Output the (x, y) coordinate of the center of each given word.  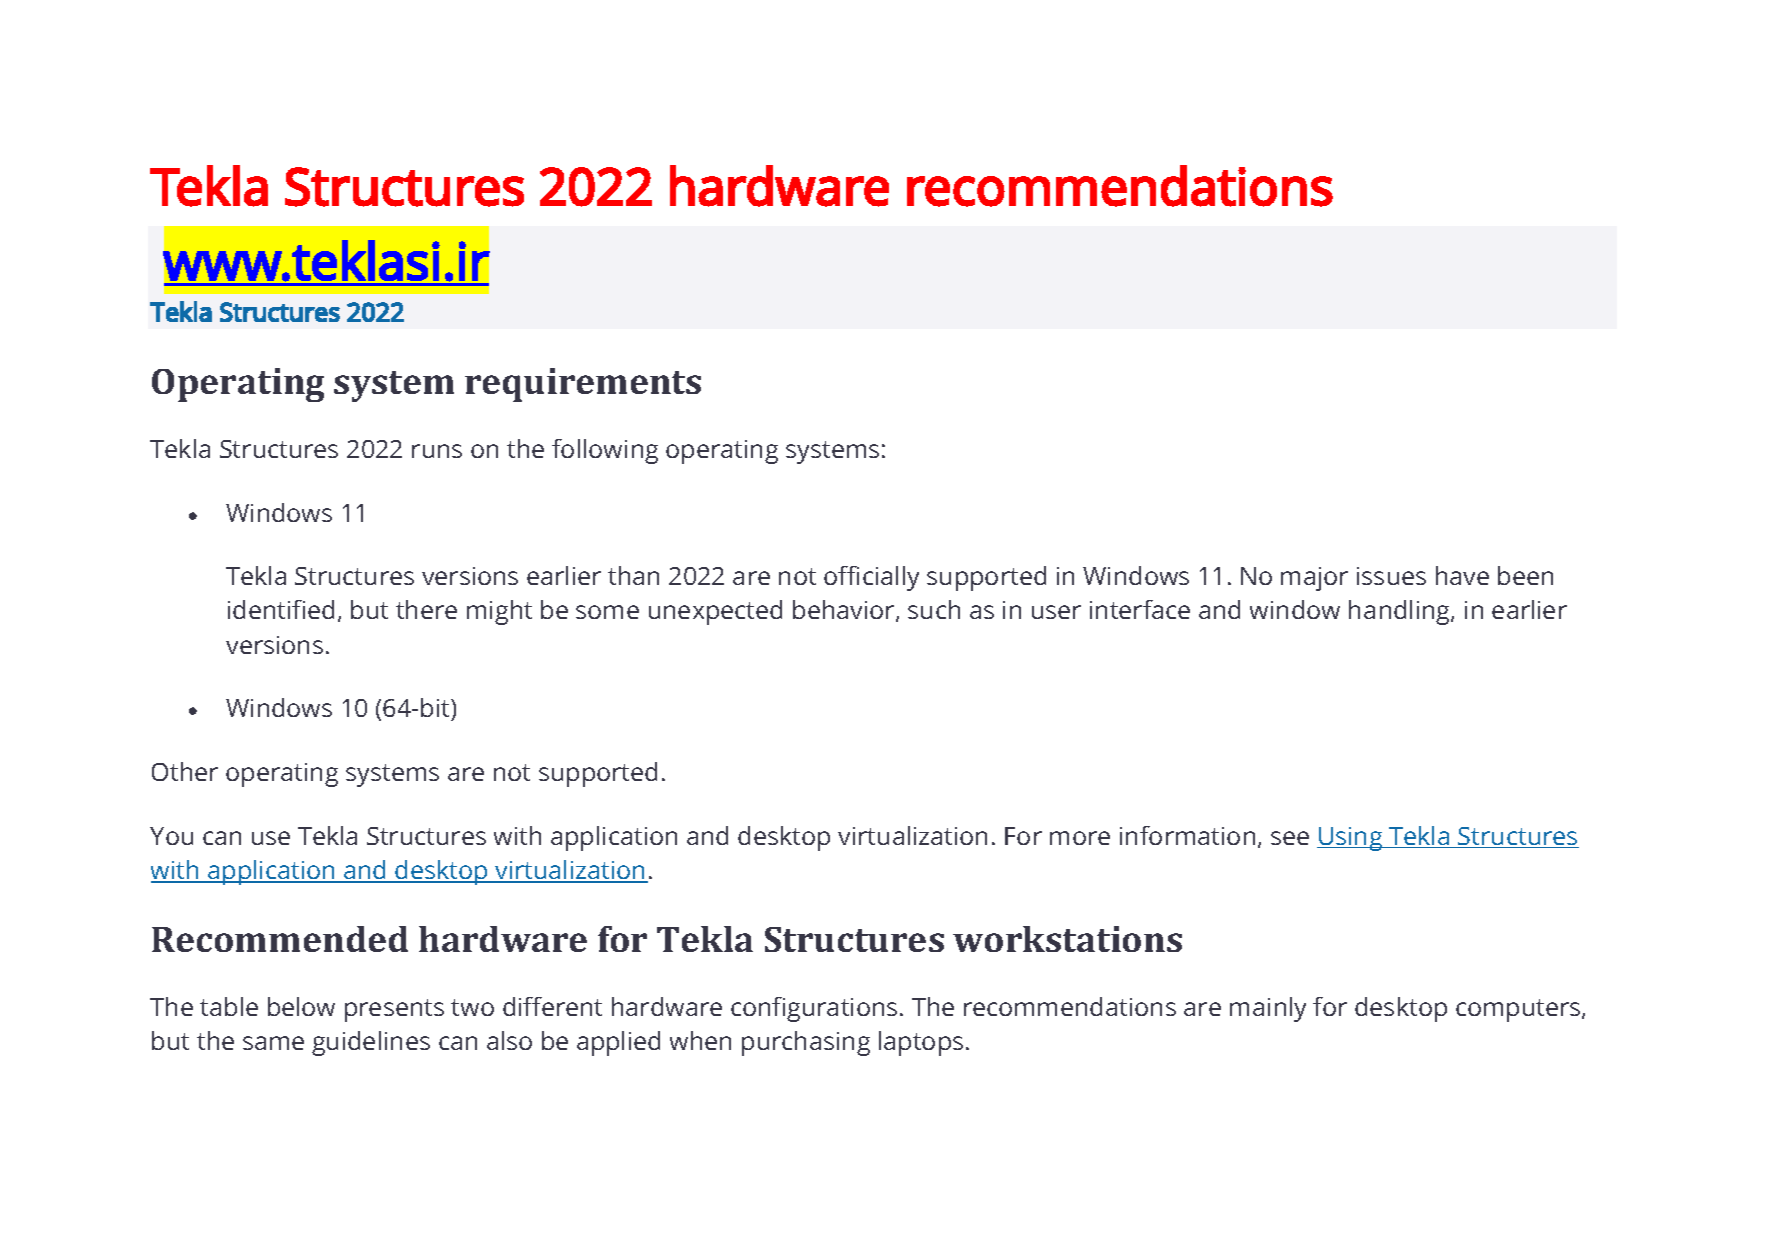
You (171, 836)
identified (281, 609)
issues (1391, 576)
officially (871, 578)
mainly (1268, 1009)
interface (1140, 609)
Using (1351, 839)
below (301, 1006)
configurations (814, 1009)
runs (437, 451)
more (1080, 838)
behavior (845, 611)
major (1314, 579)
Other (185, 771)
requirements (583, 385)
